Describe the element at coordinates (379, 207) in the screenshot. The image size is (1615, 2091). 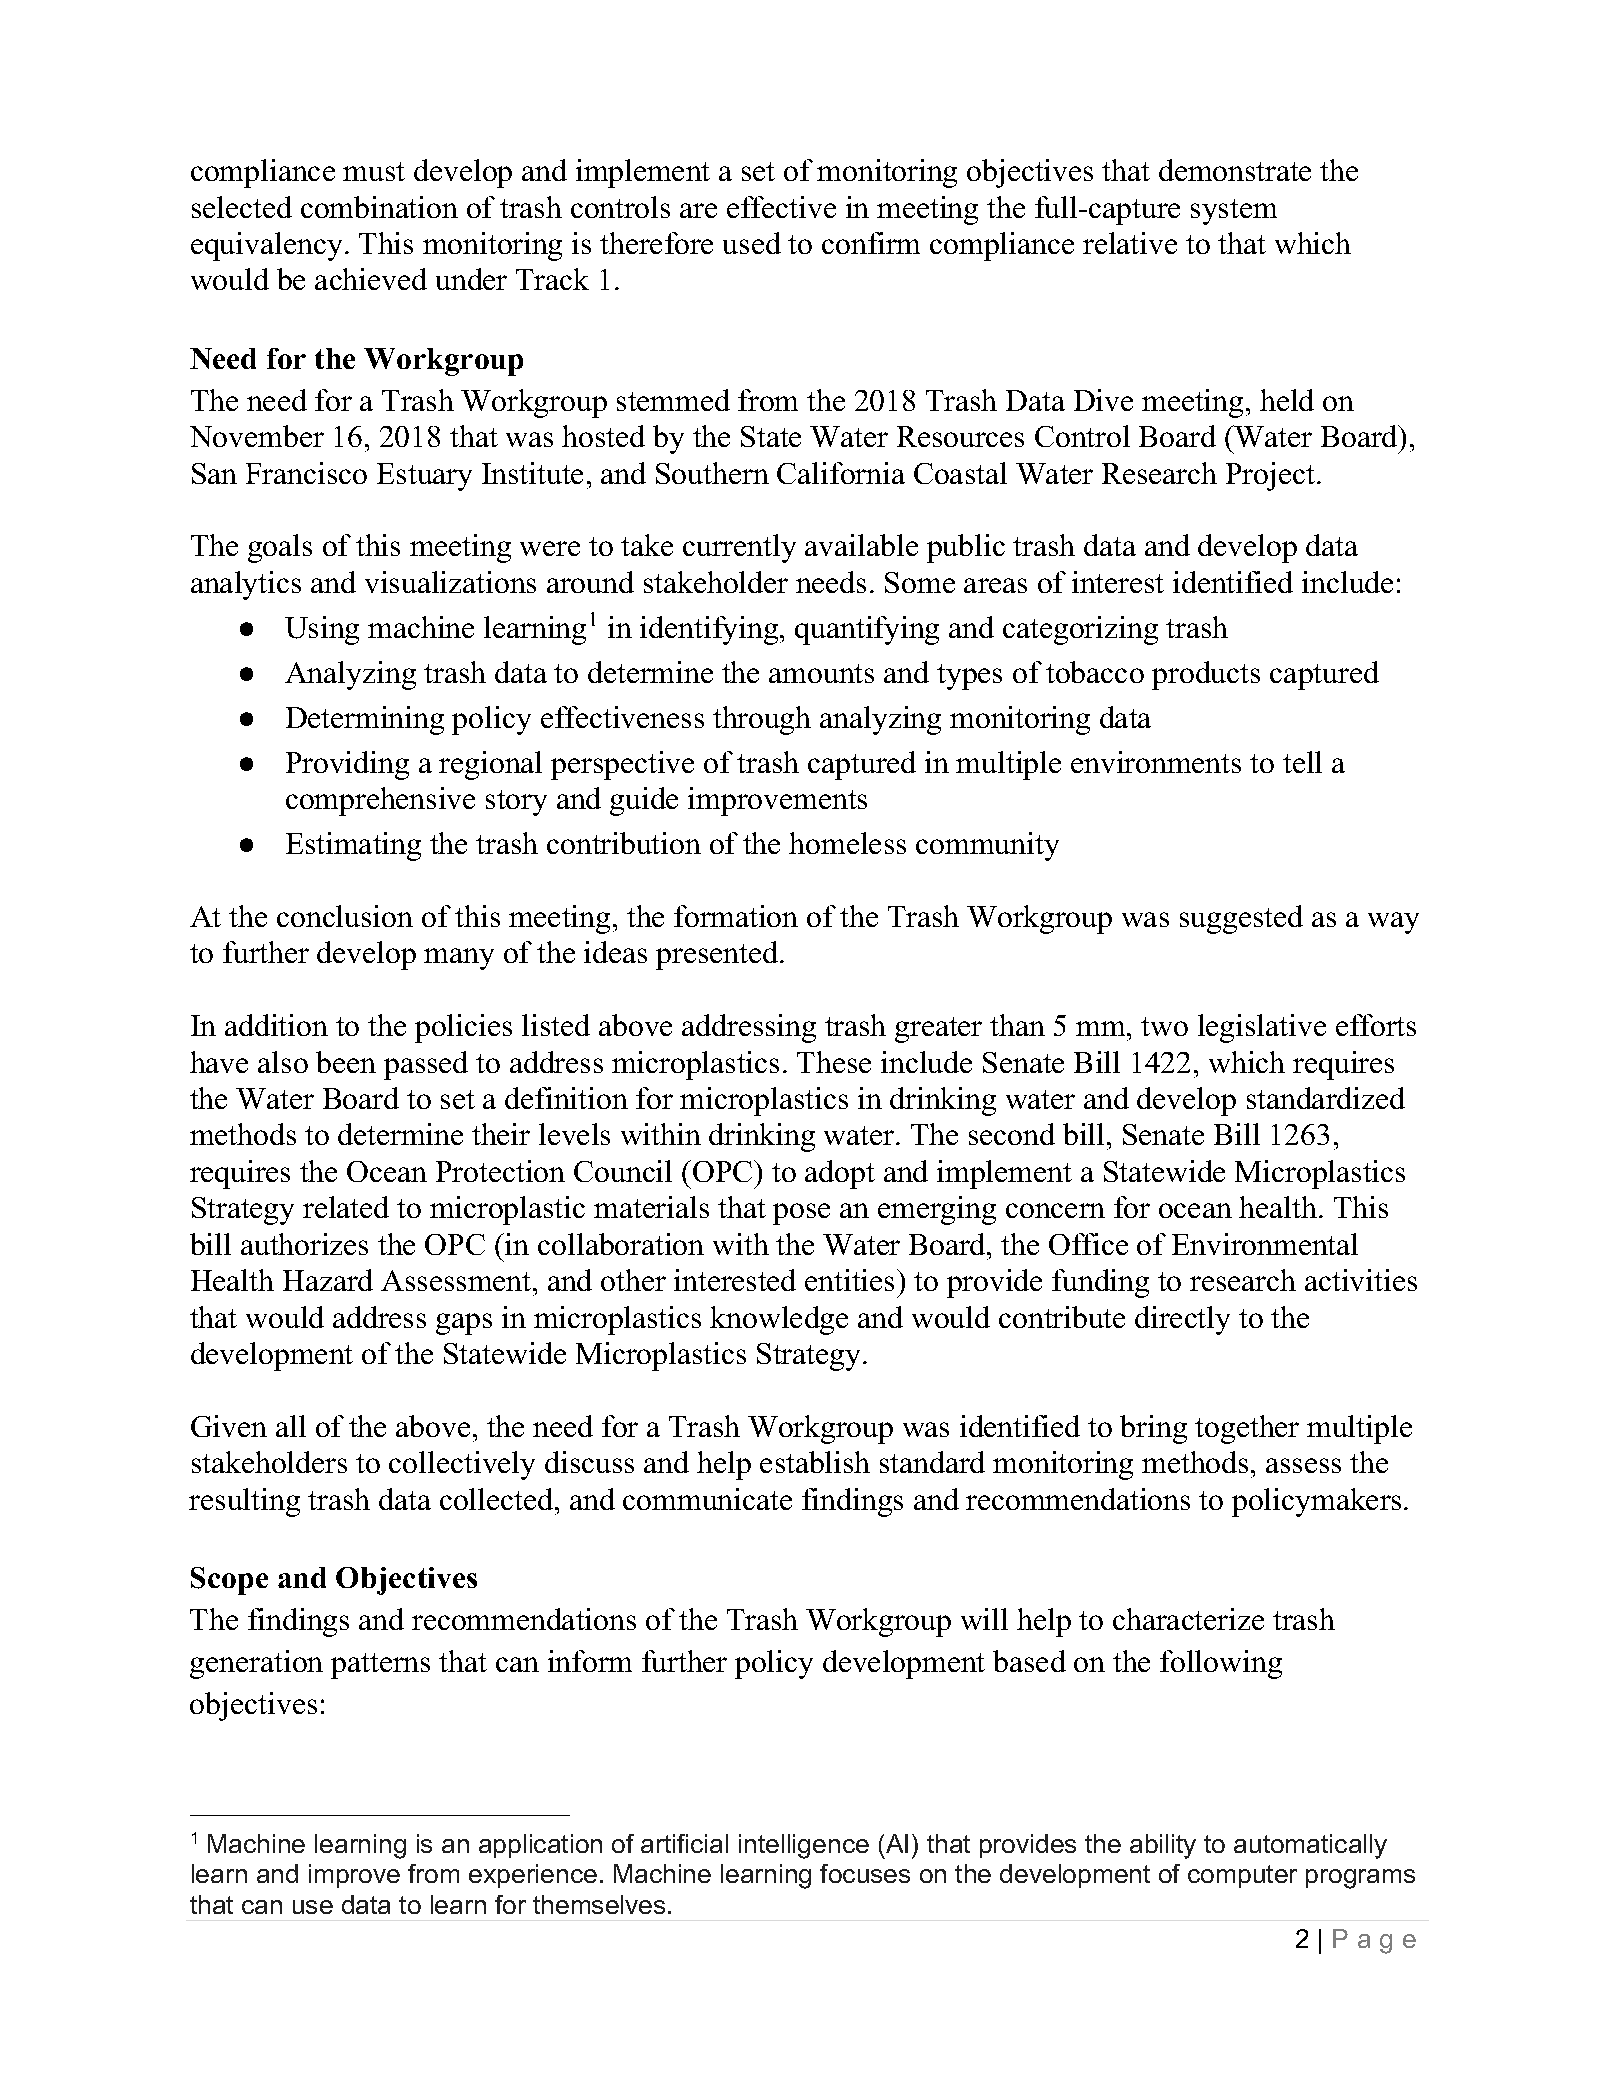
I see `combination` at that location.
